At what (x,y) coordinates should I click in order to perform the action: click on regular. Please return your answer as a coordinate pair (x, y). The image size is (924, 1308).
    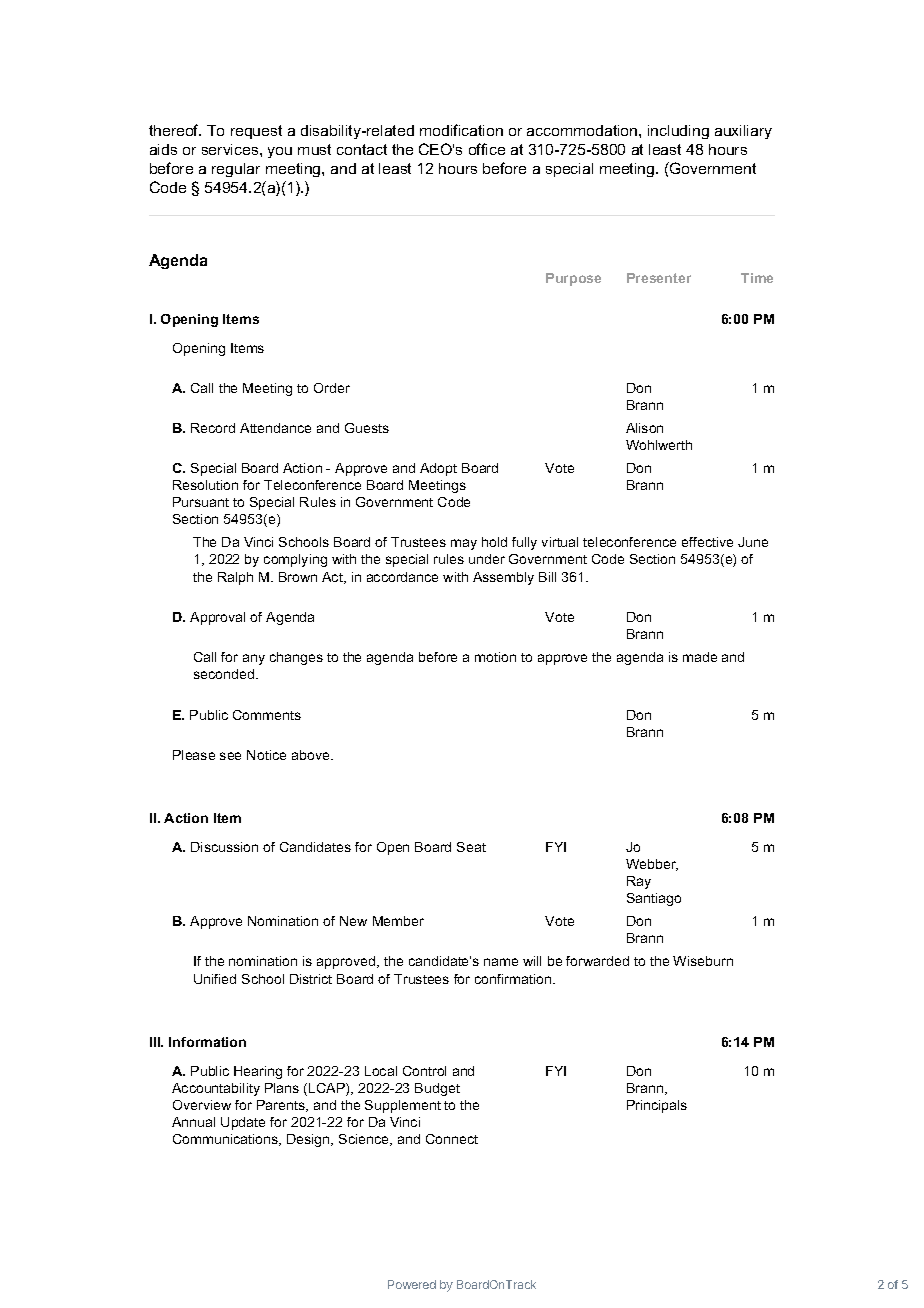
    Looking at the image, I should click on (236, 170).
